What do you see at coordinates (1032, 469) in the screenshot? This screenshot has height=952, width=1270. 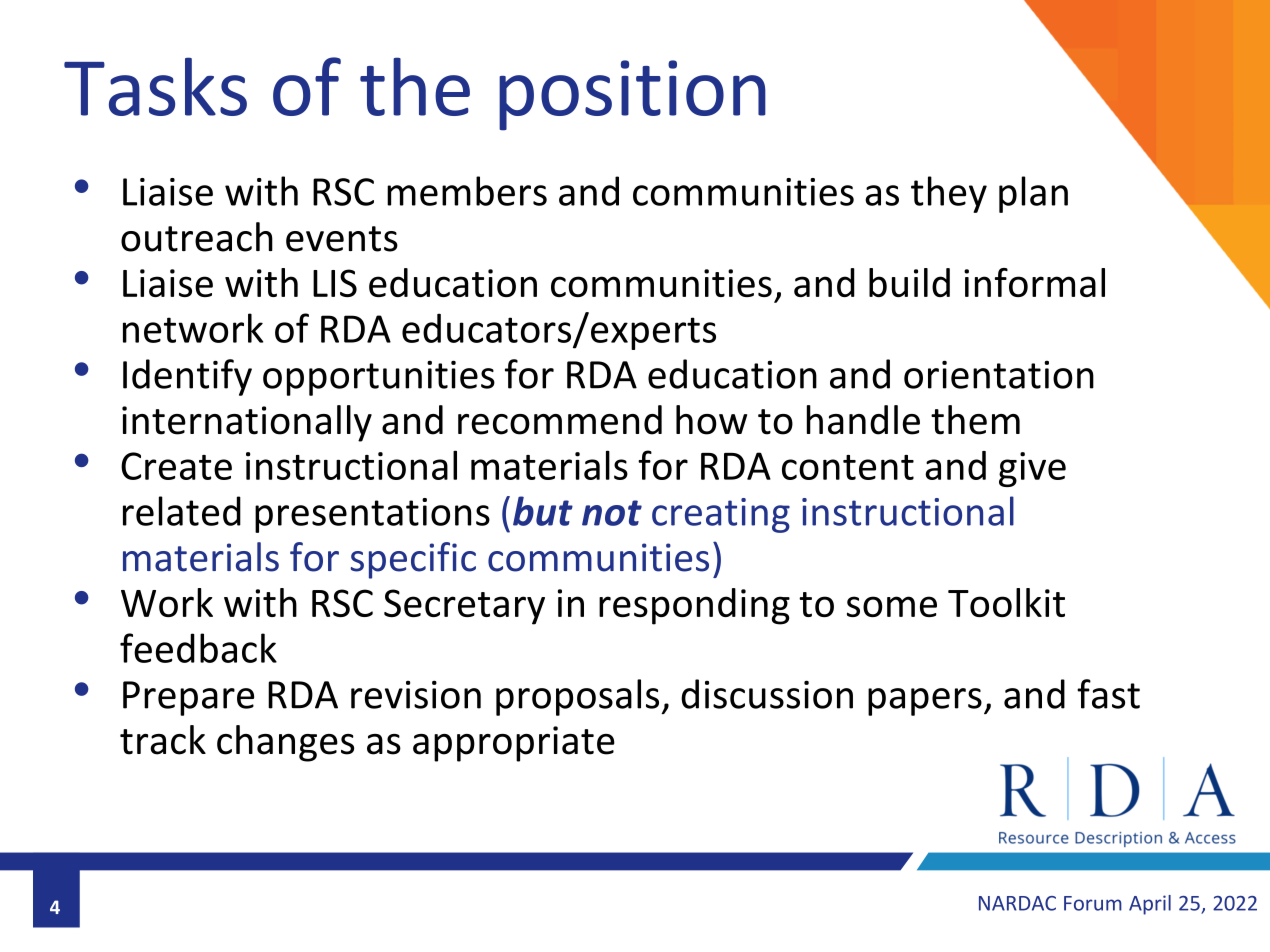 I see `give` at bounding box center [1032, 469].
